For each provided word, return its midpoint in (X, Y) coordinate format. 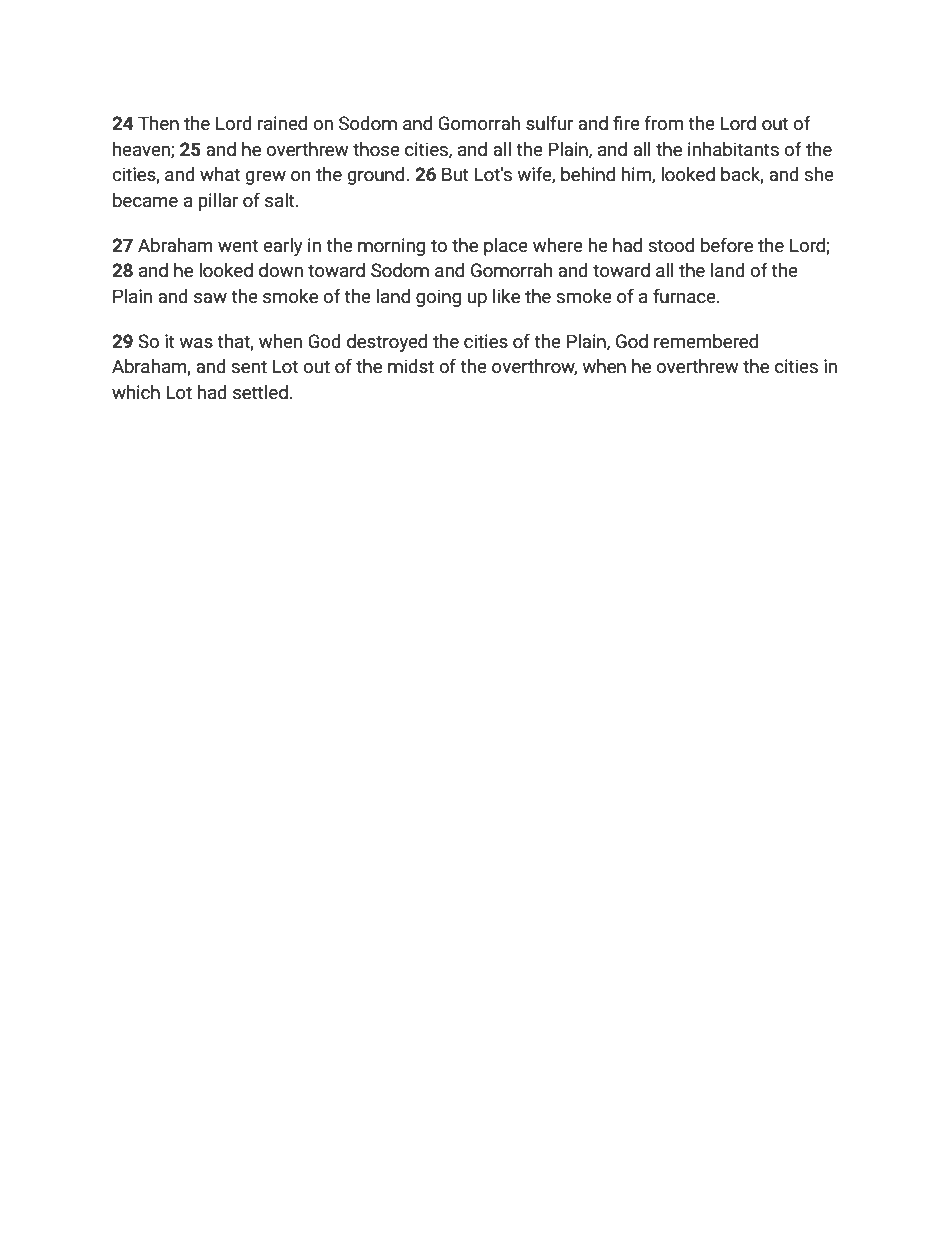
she (819, 174)
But (455, 174)
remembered (706, 341)
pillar (218, 202)
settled (260, 392)
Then (158, 123)
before (727, 245)
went (238, 245)
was (196, 343)
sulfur (549, 123)
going (438, 298)
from (663, 123)
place (506, 247)
